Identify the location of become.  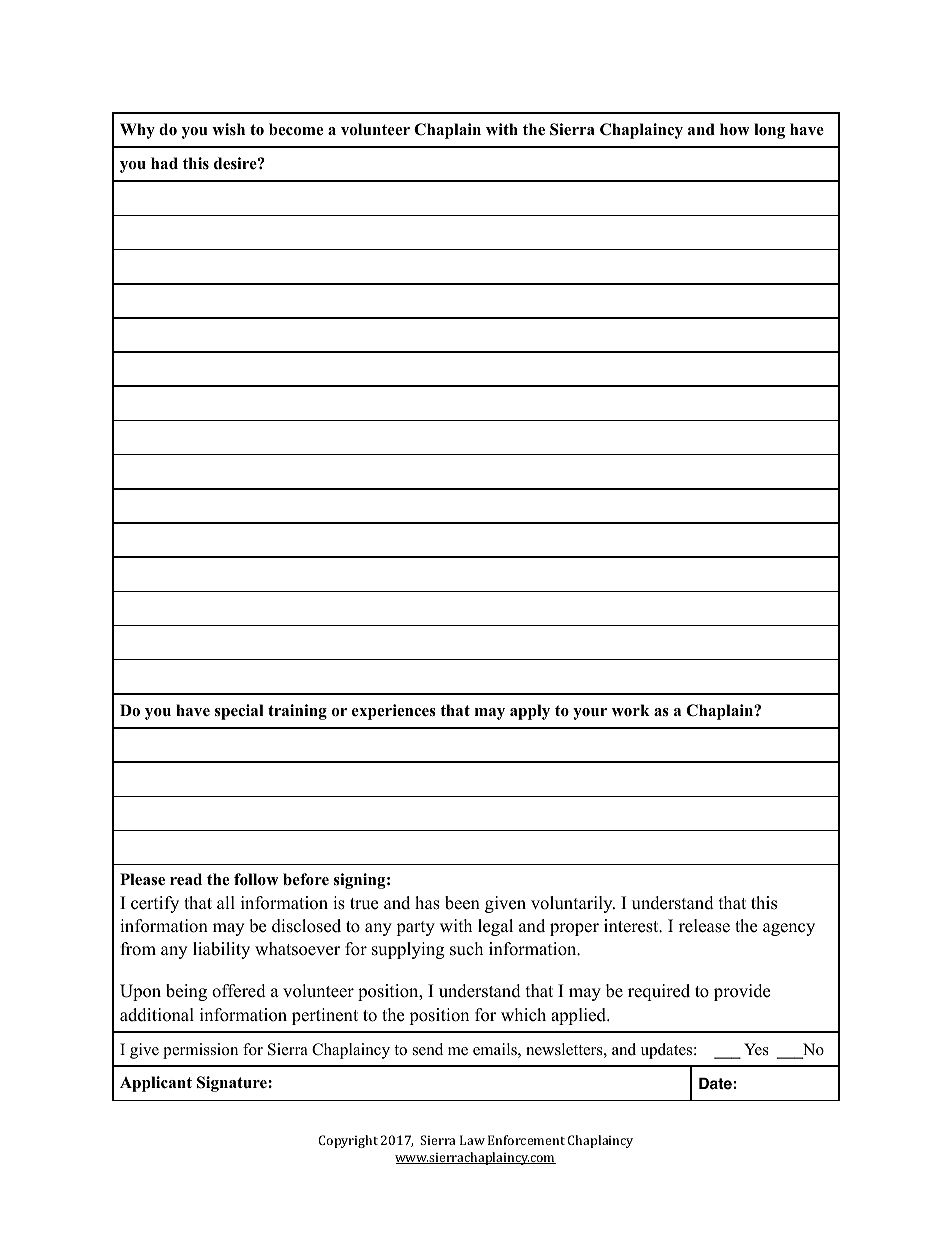
(296, 129).
